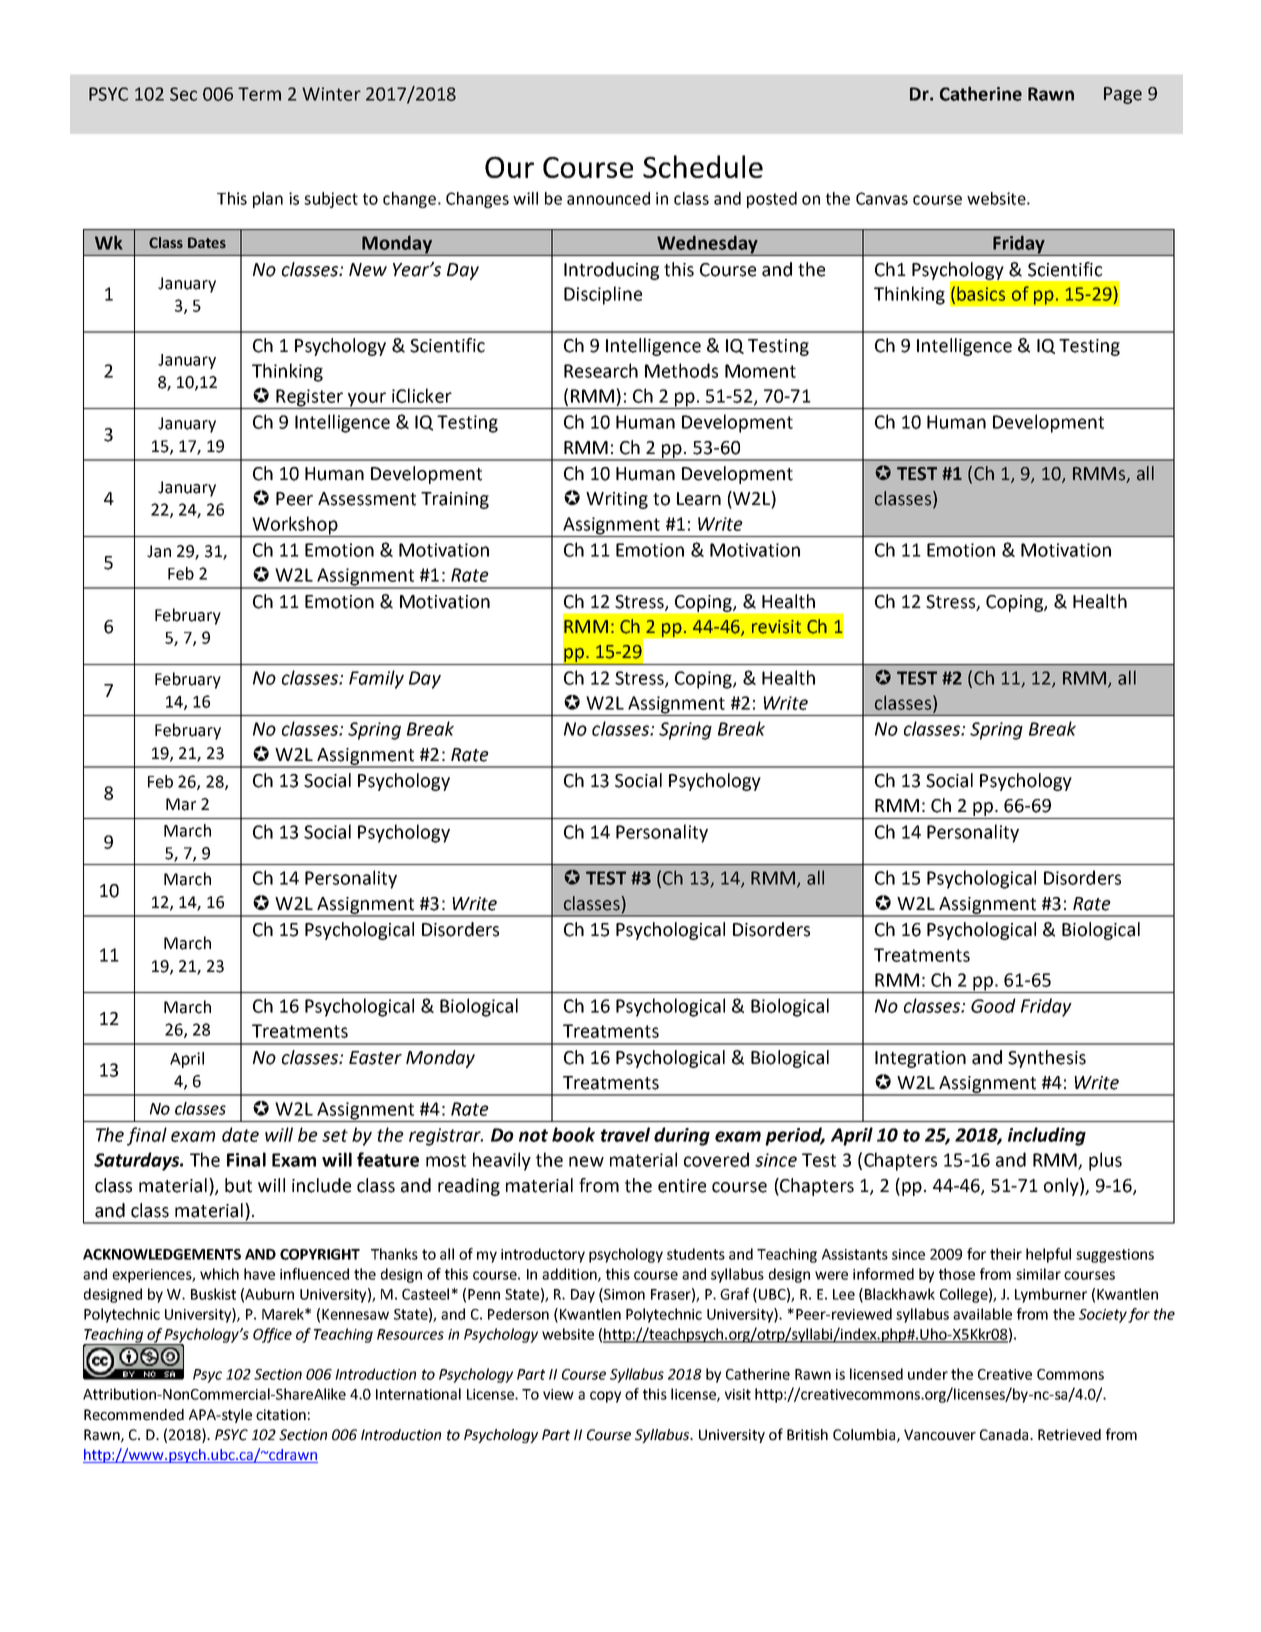 This document has width=1261, height=1632. I want to click on basics, so click(981, 293).
